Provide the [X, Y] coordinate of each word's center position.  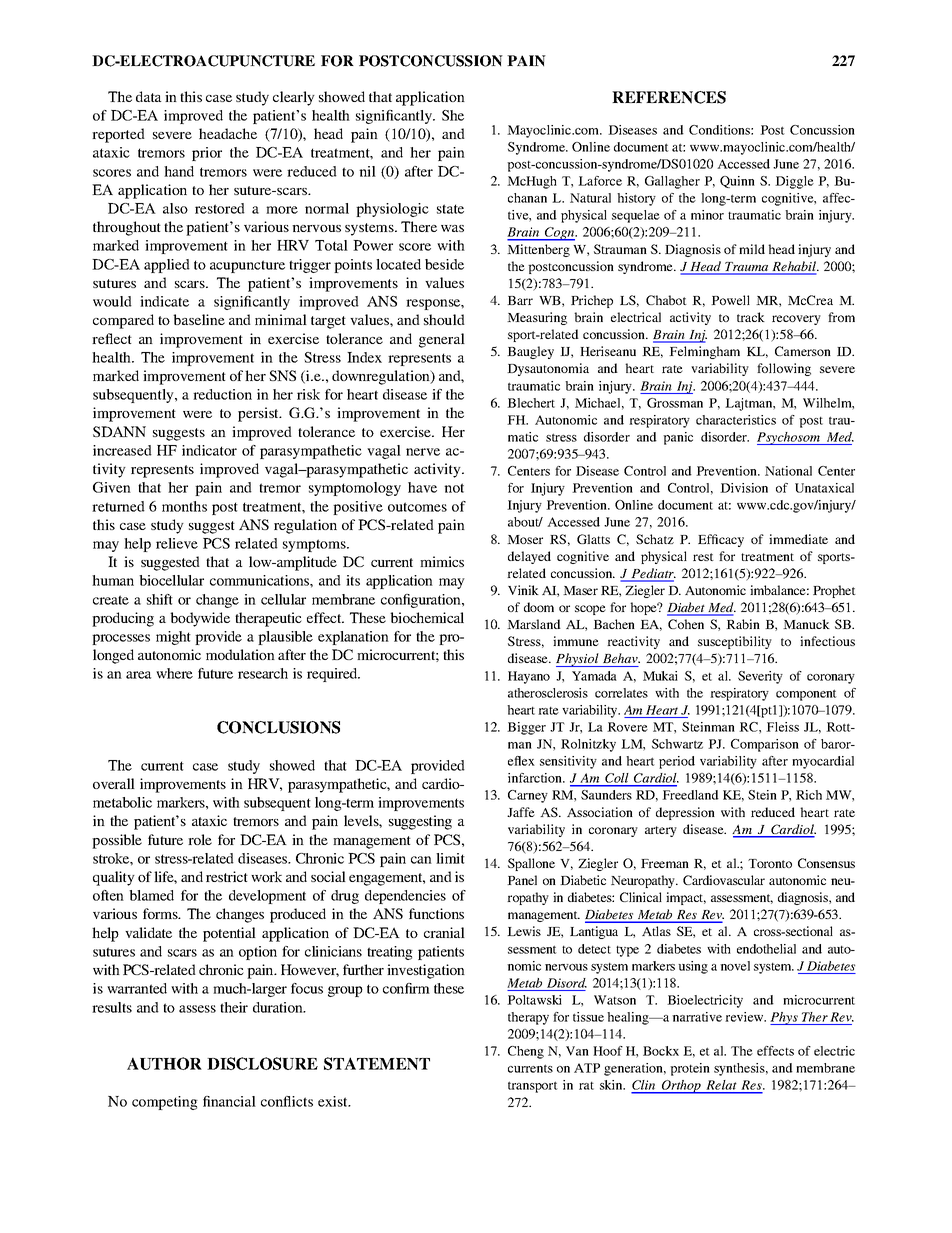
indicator [209, 450]
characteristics [736, 420]
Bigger [526, 728]
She [453, 115]
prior [207, 154]
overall [114, 783]
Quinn [737, 182]
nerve [423, 452]
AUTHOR [164, 1063]
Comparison [765, 745]
